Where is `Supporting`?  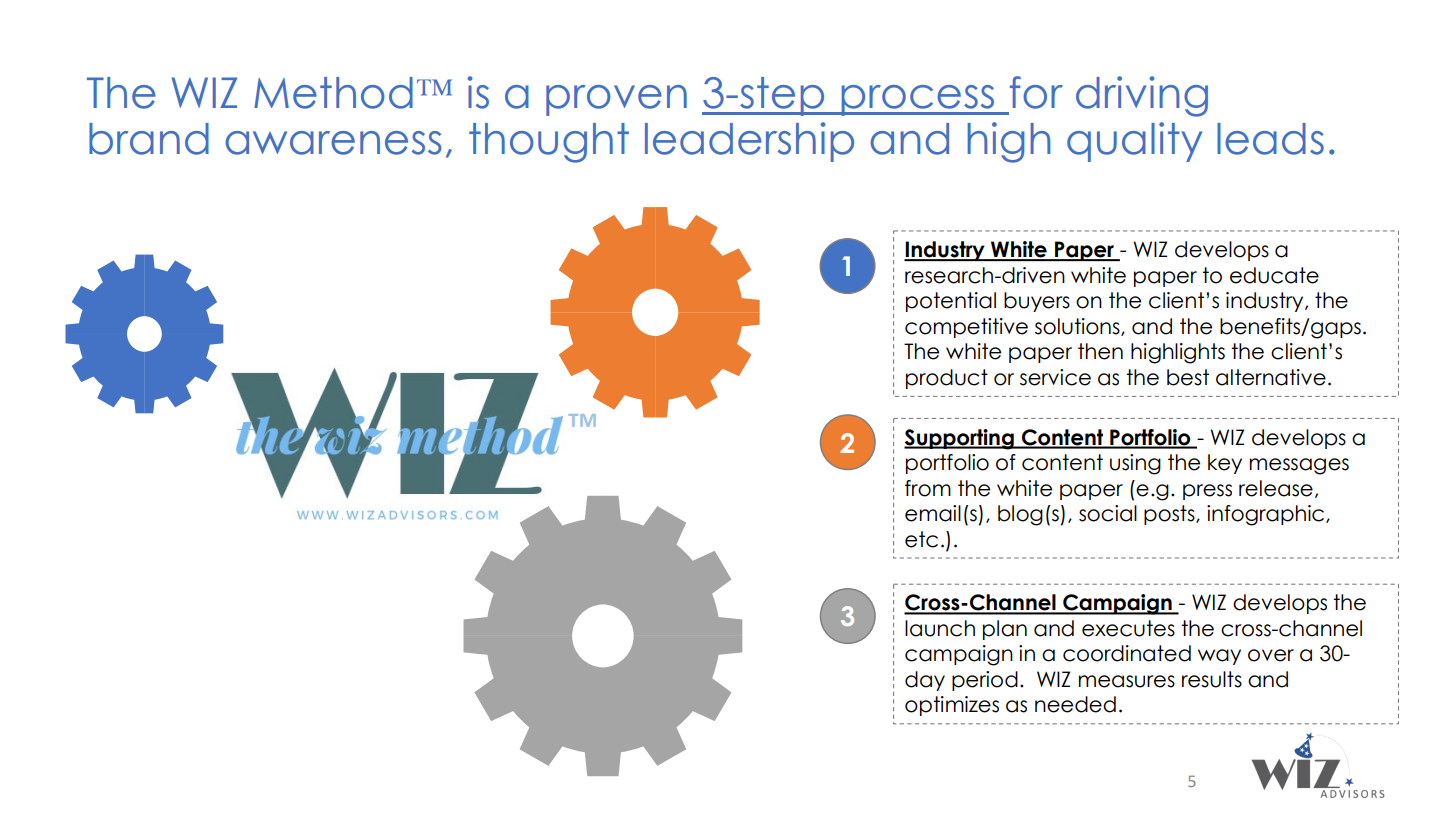 Supporting is located at coordinates (960, 439).
